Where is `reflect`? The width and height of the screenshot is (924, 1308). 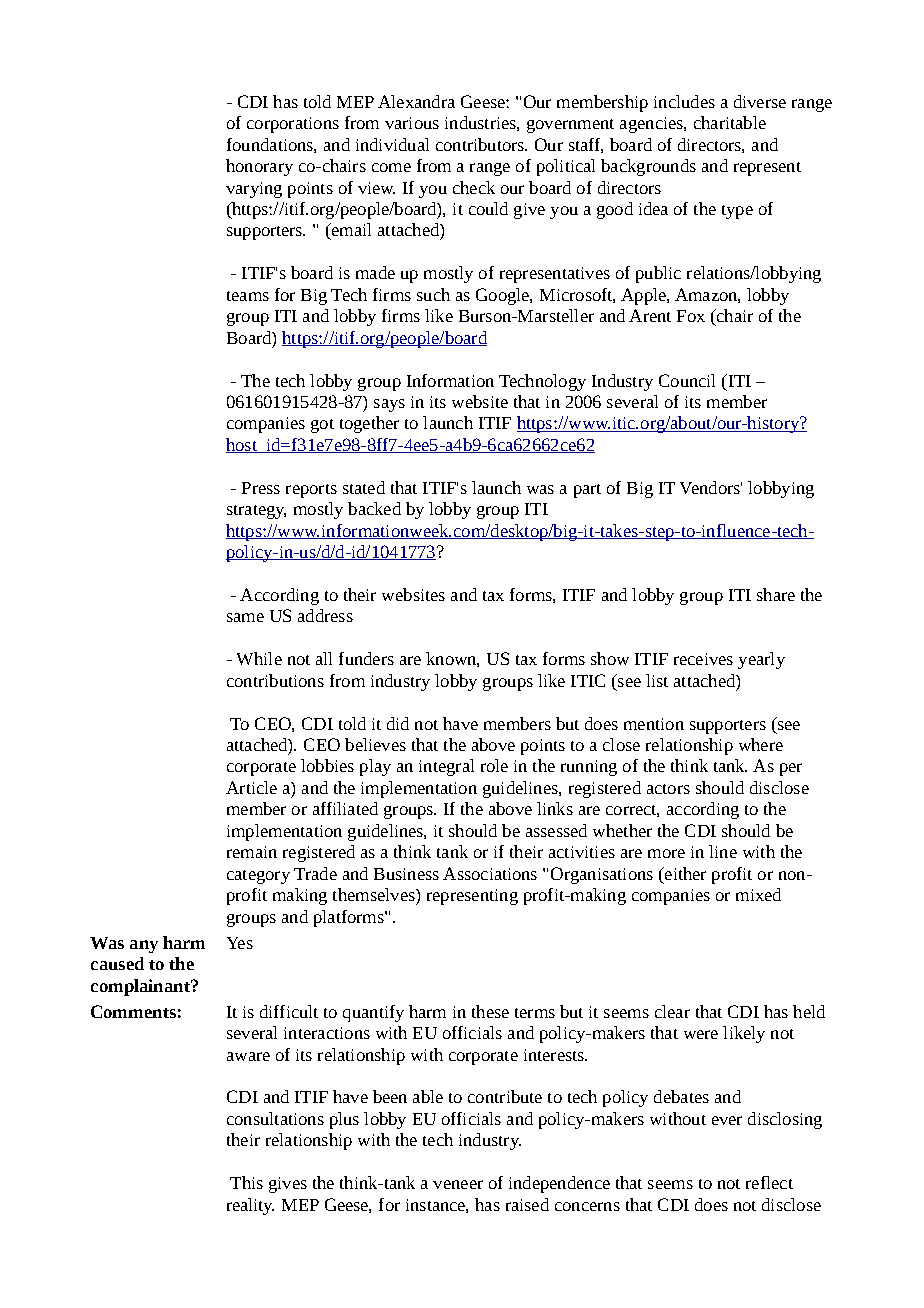
reflect is located at coordinates (769, 1182).
